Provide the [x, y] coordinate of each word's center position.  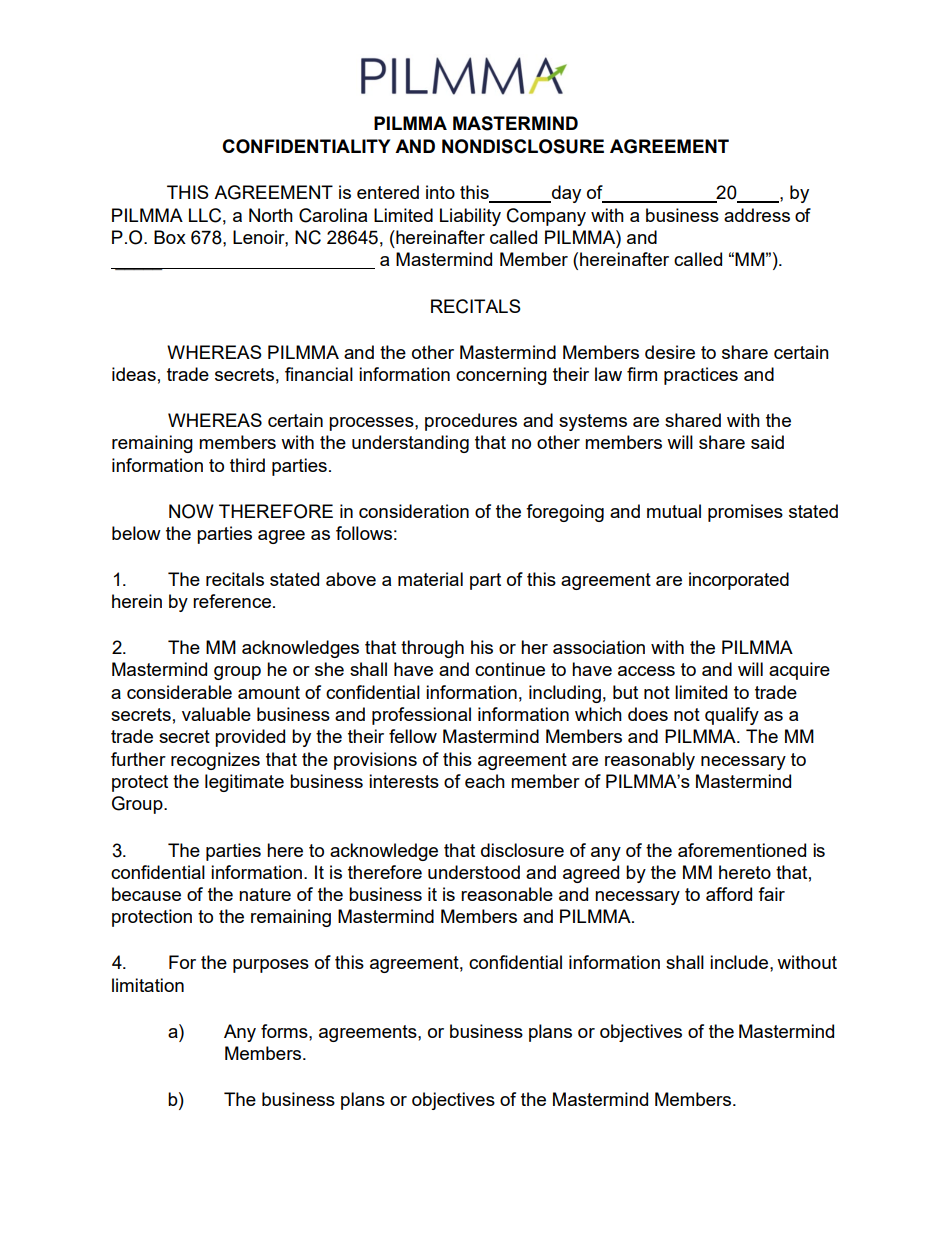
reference [232, 601]
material [430, 579]
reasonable [507, 894]
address [757, 215]
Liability [470, 217]
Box [170, 237]
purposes [271, 966]
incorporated [739, 581]
